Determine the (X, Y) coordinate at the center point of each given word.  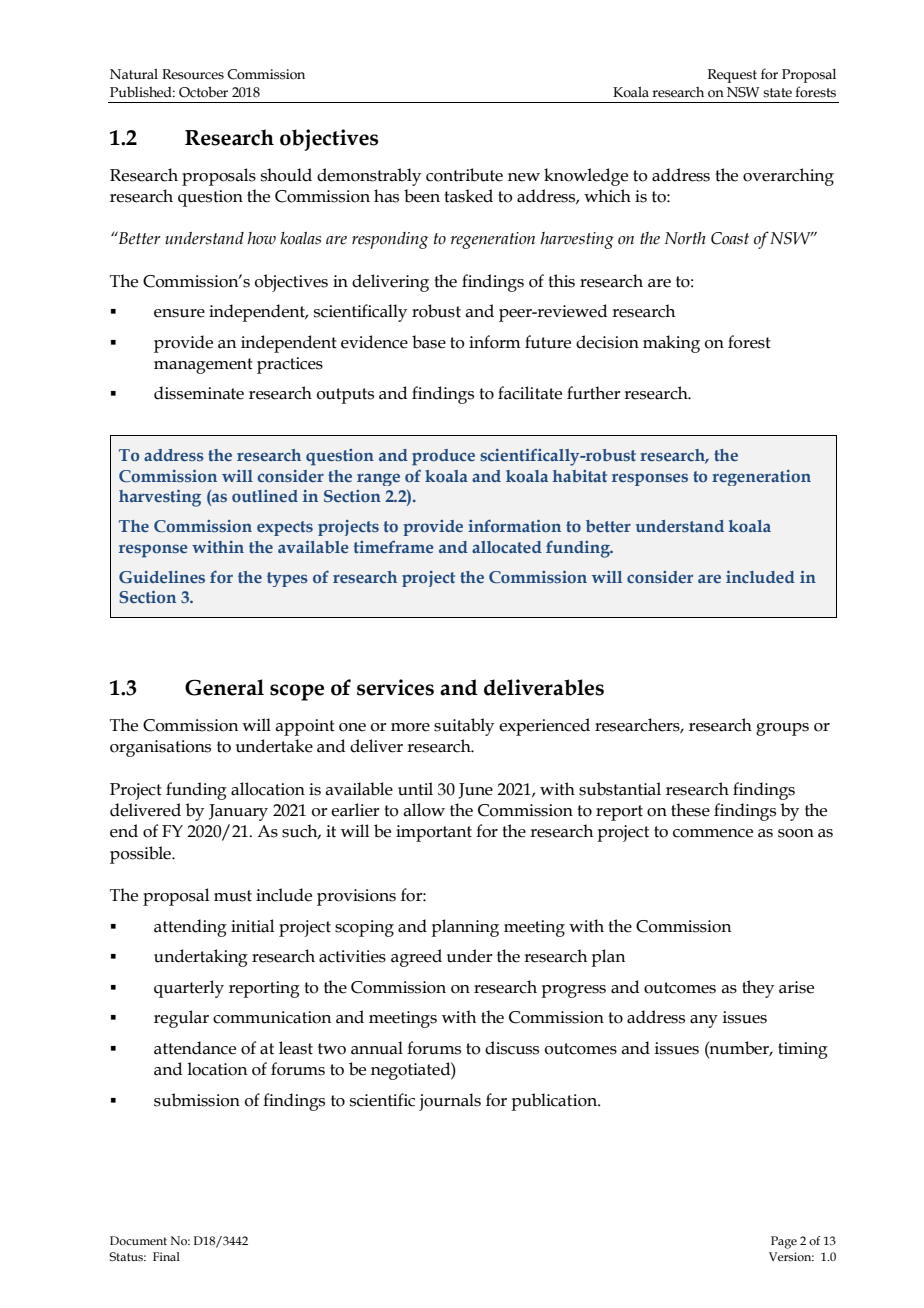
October (203, 92)
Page (784, 1242)
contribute (464, 175)
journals (450, 1102)
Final (166, 1256)
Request (732, 76)
